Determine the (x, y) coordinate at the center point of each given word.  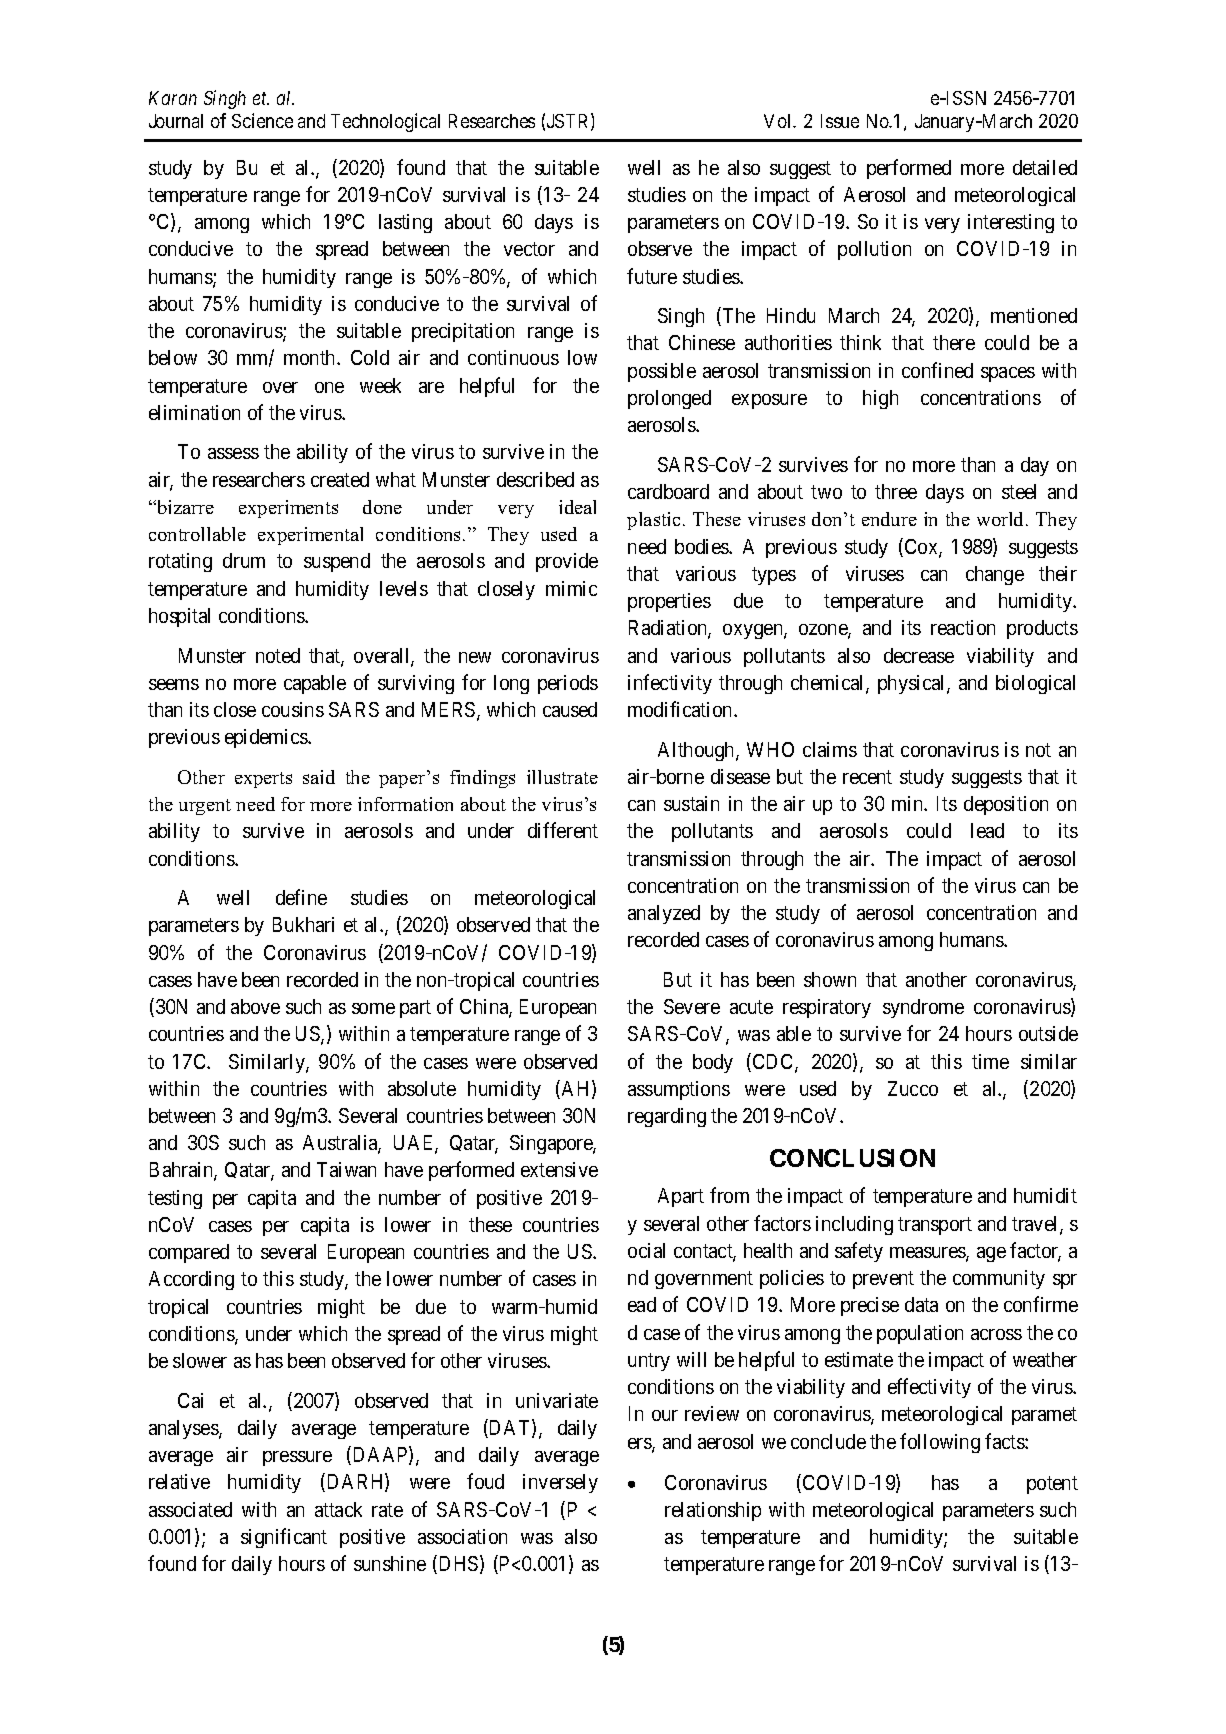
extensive (559, 1169)
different (563, 830)
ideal (577, 507)
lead (987, 830)
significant (284, 1538)
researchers (259, 479)
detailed (1045, 167)
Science (262, 120)
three (896, 491)
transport (935, 1226)
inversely (560, 1483)
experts (263, 780)
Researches (492, 121)
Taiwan (346, 1169)
